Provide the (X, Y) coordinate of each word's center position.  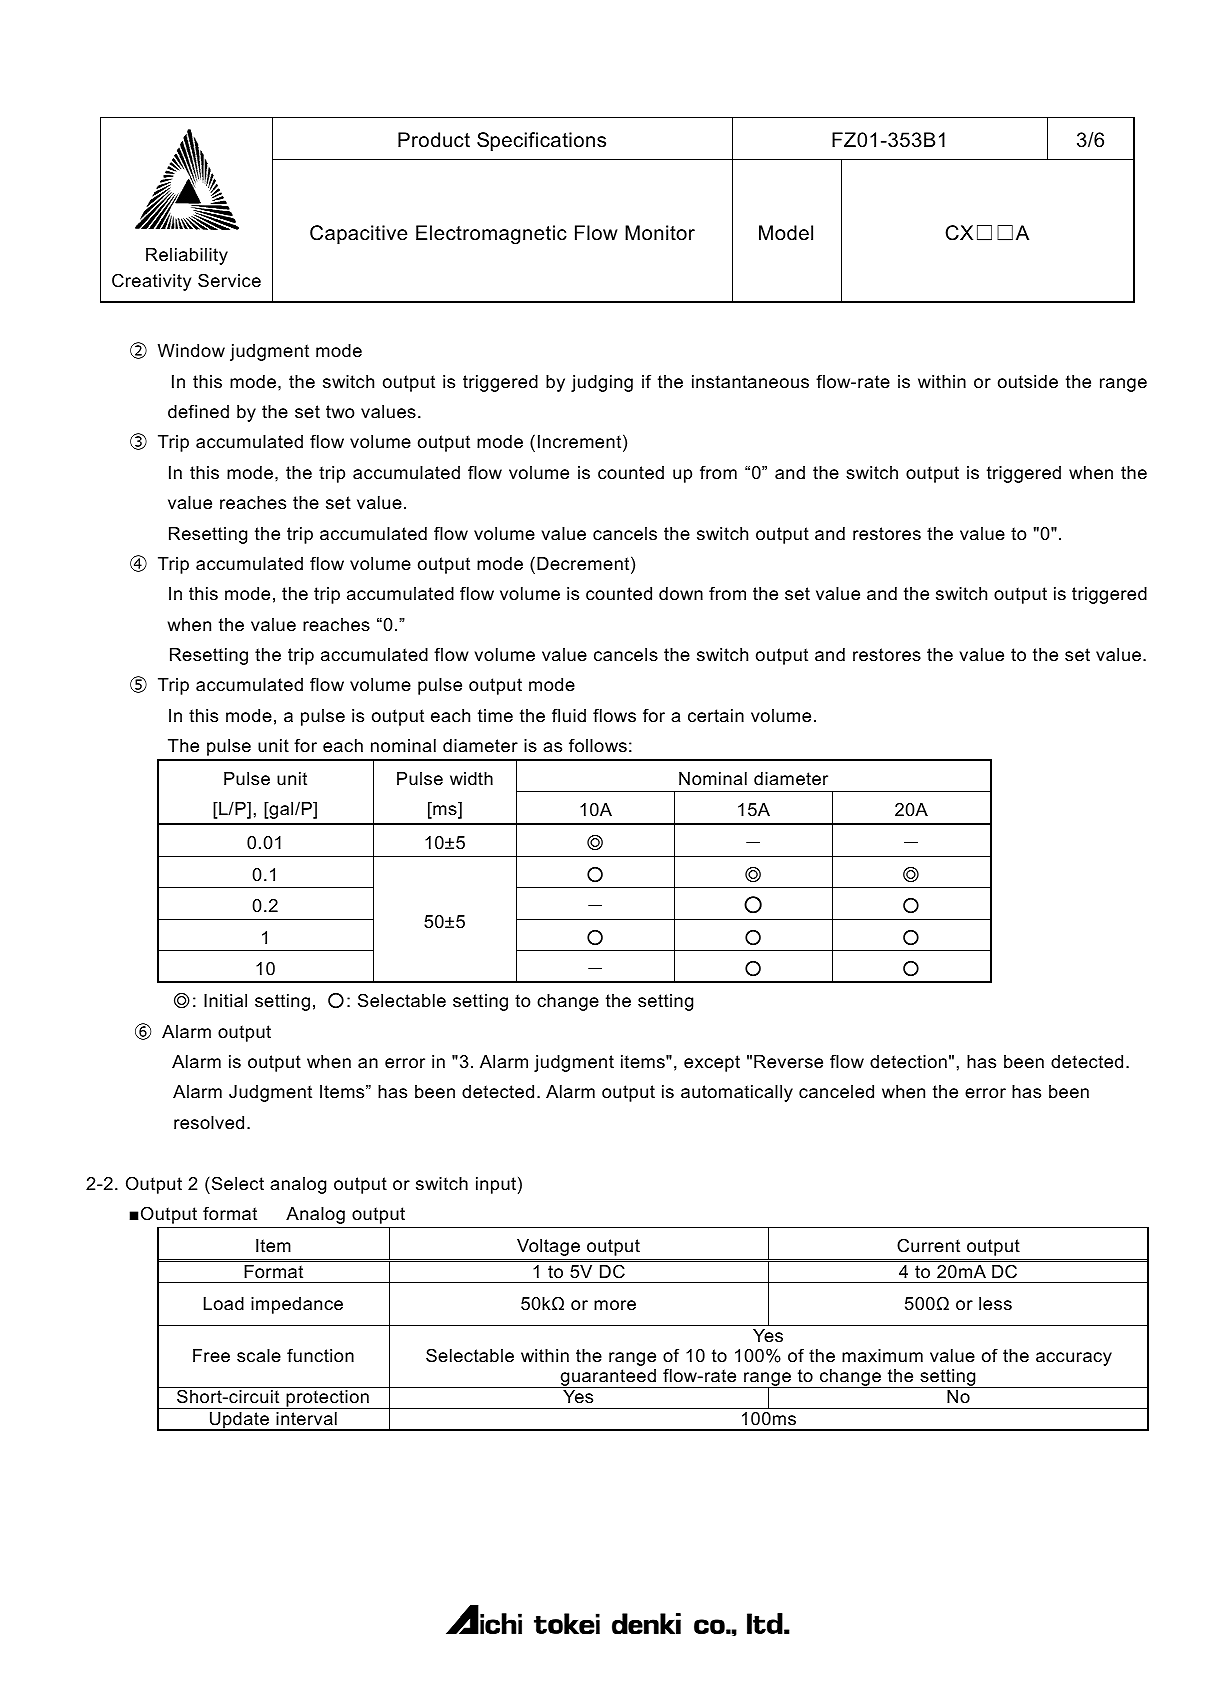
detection (908, 1061)
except (712, 1063)
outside (1028, 382)
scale (259, 1356)
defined (198, 411)
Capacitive (358, 234)
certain (716, 715)
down (681, 594)
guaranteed (608, 1378)
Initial (225, 1000)
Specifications (541, 141)
